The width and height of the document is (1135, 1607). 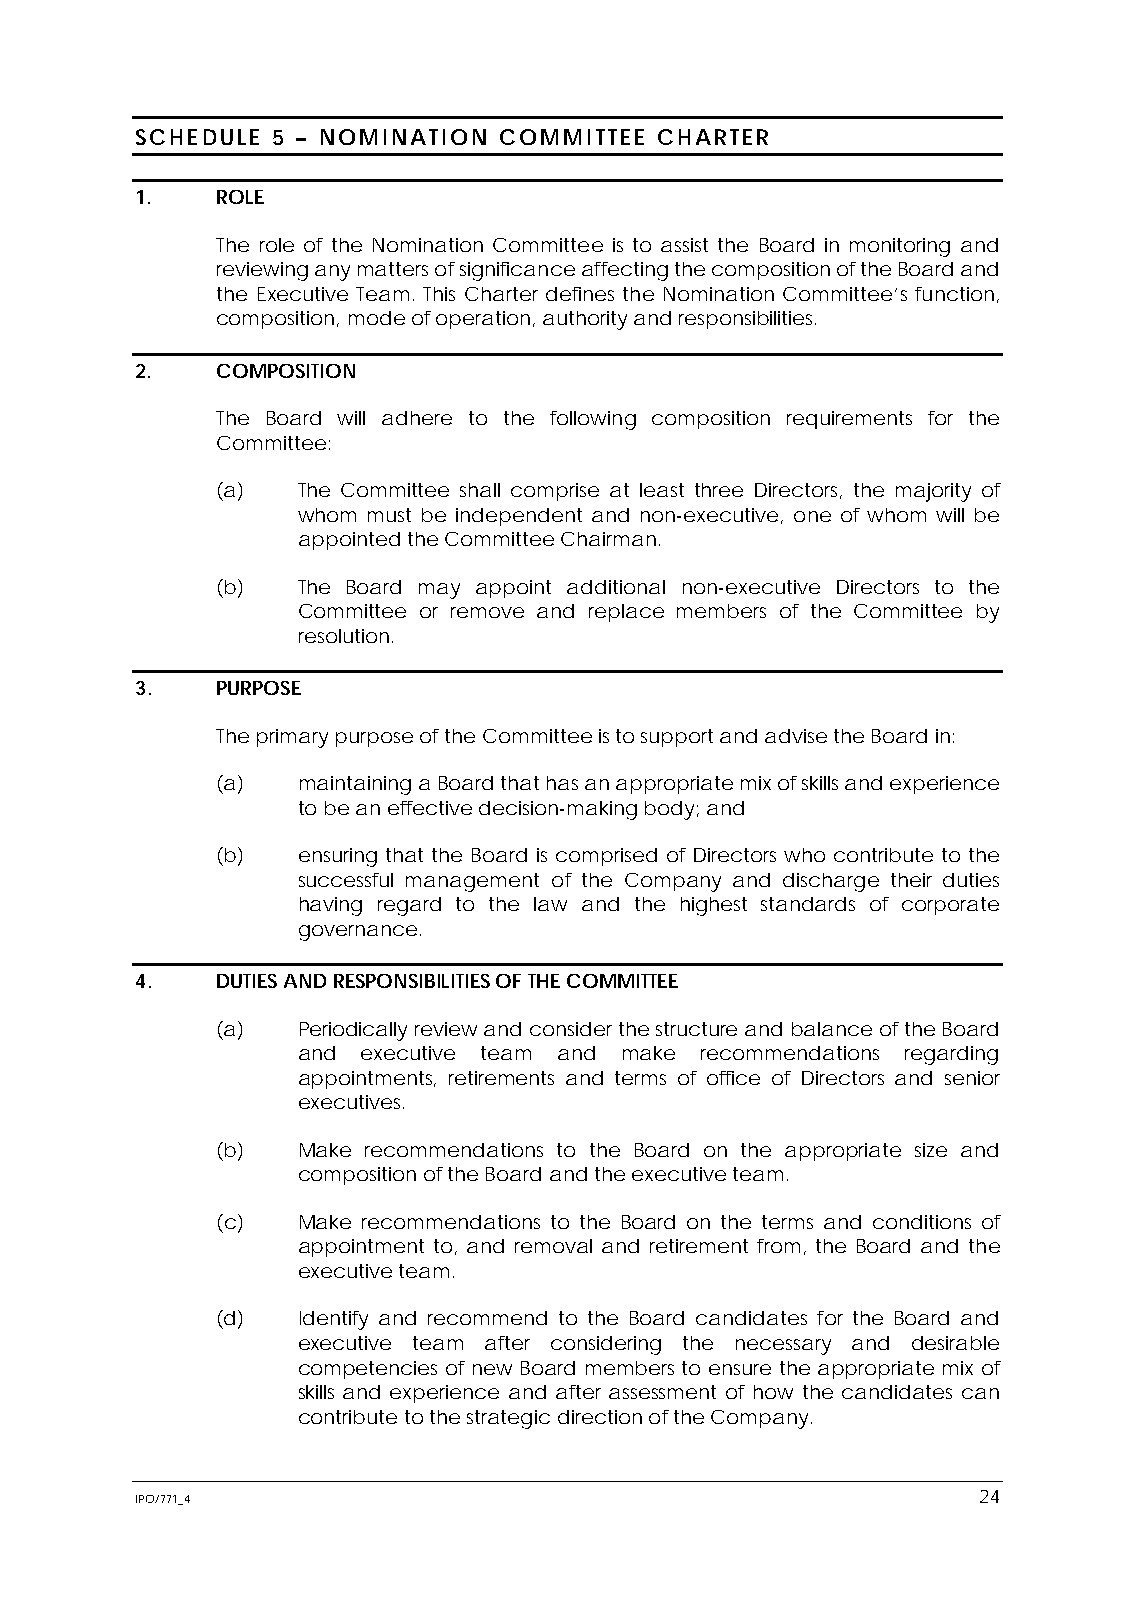 I want to click on monitoring, so click(x=900, y=247).
